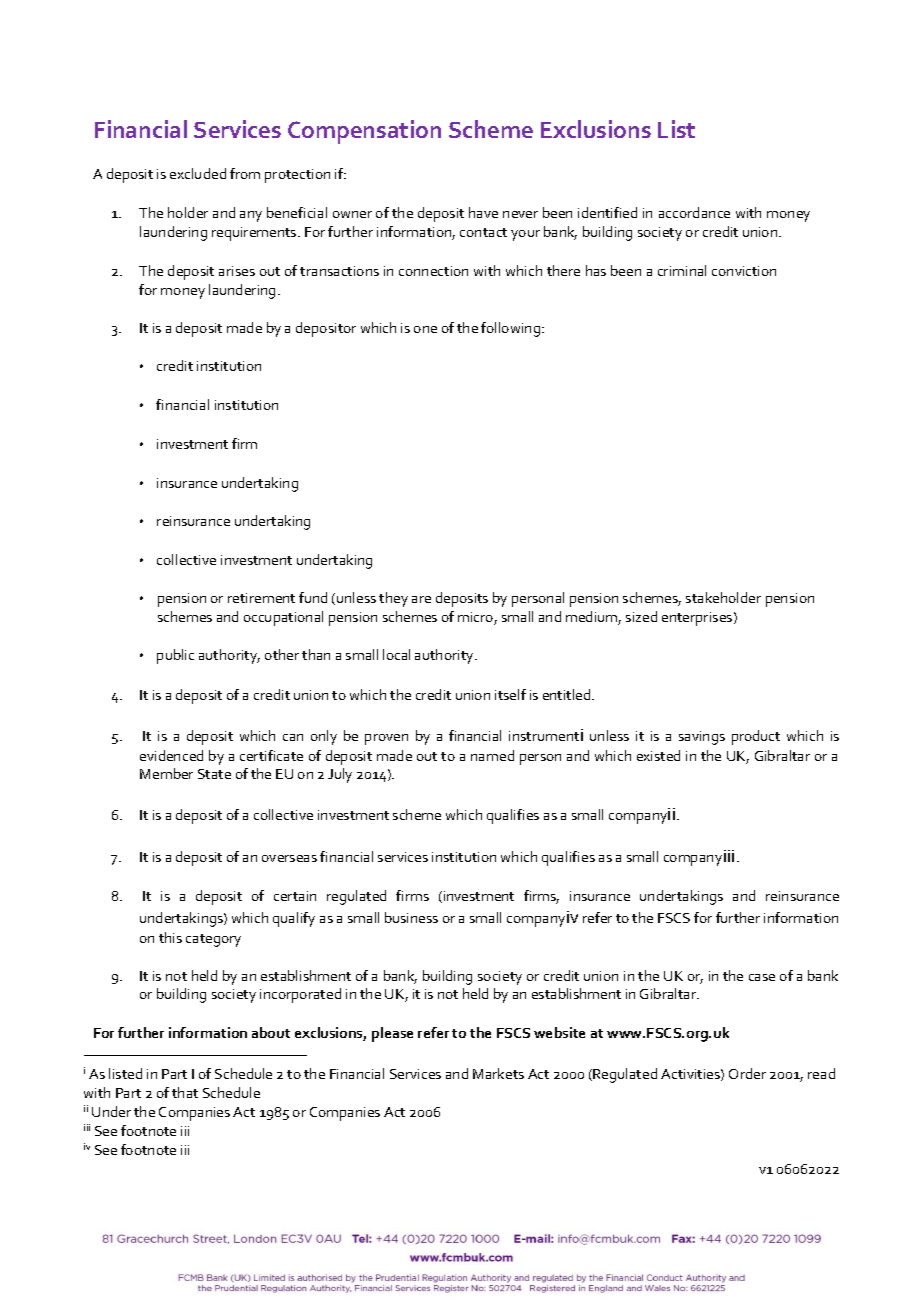  I want to click on product, so click(756, 737).
